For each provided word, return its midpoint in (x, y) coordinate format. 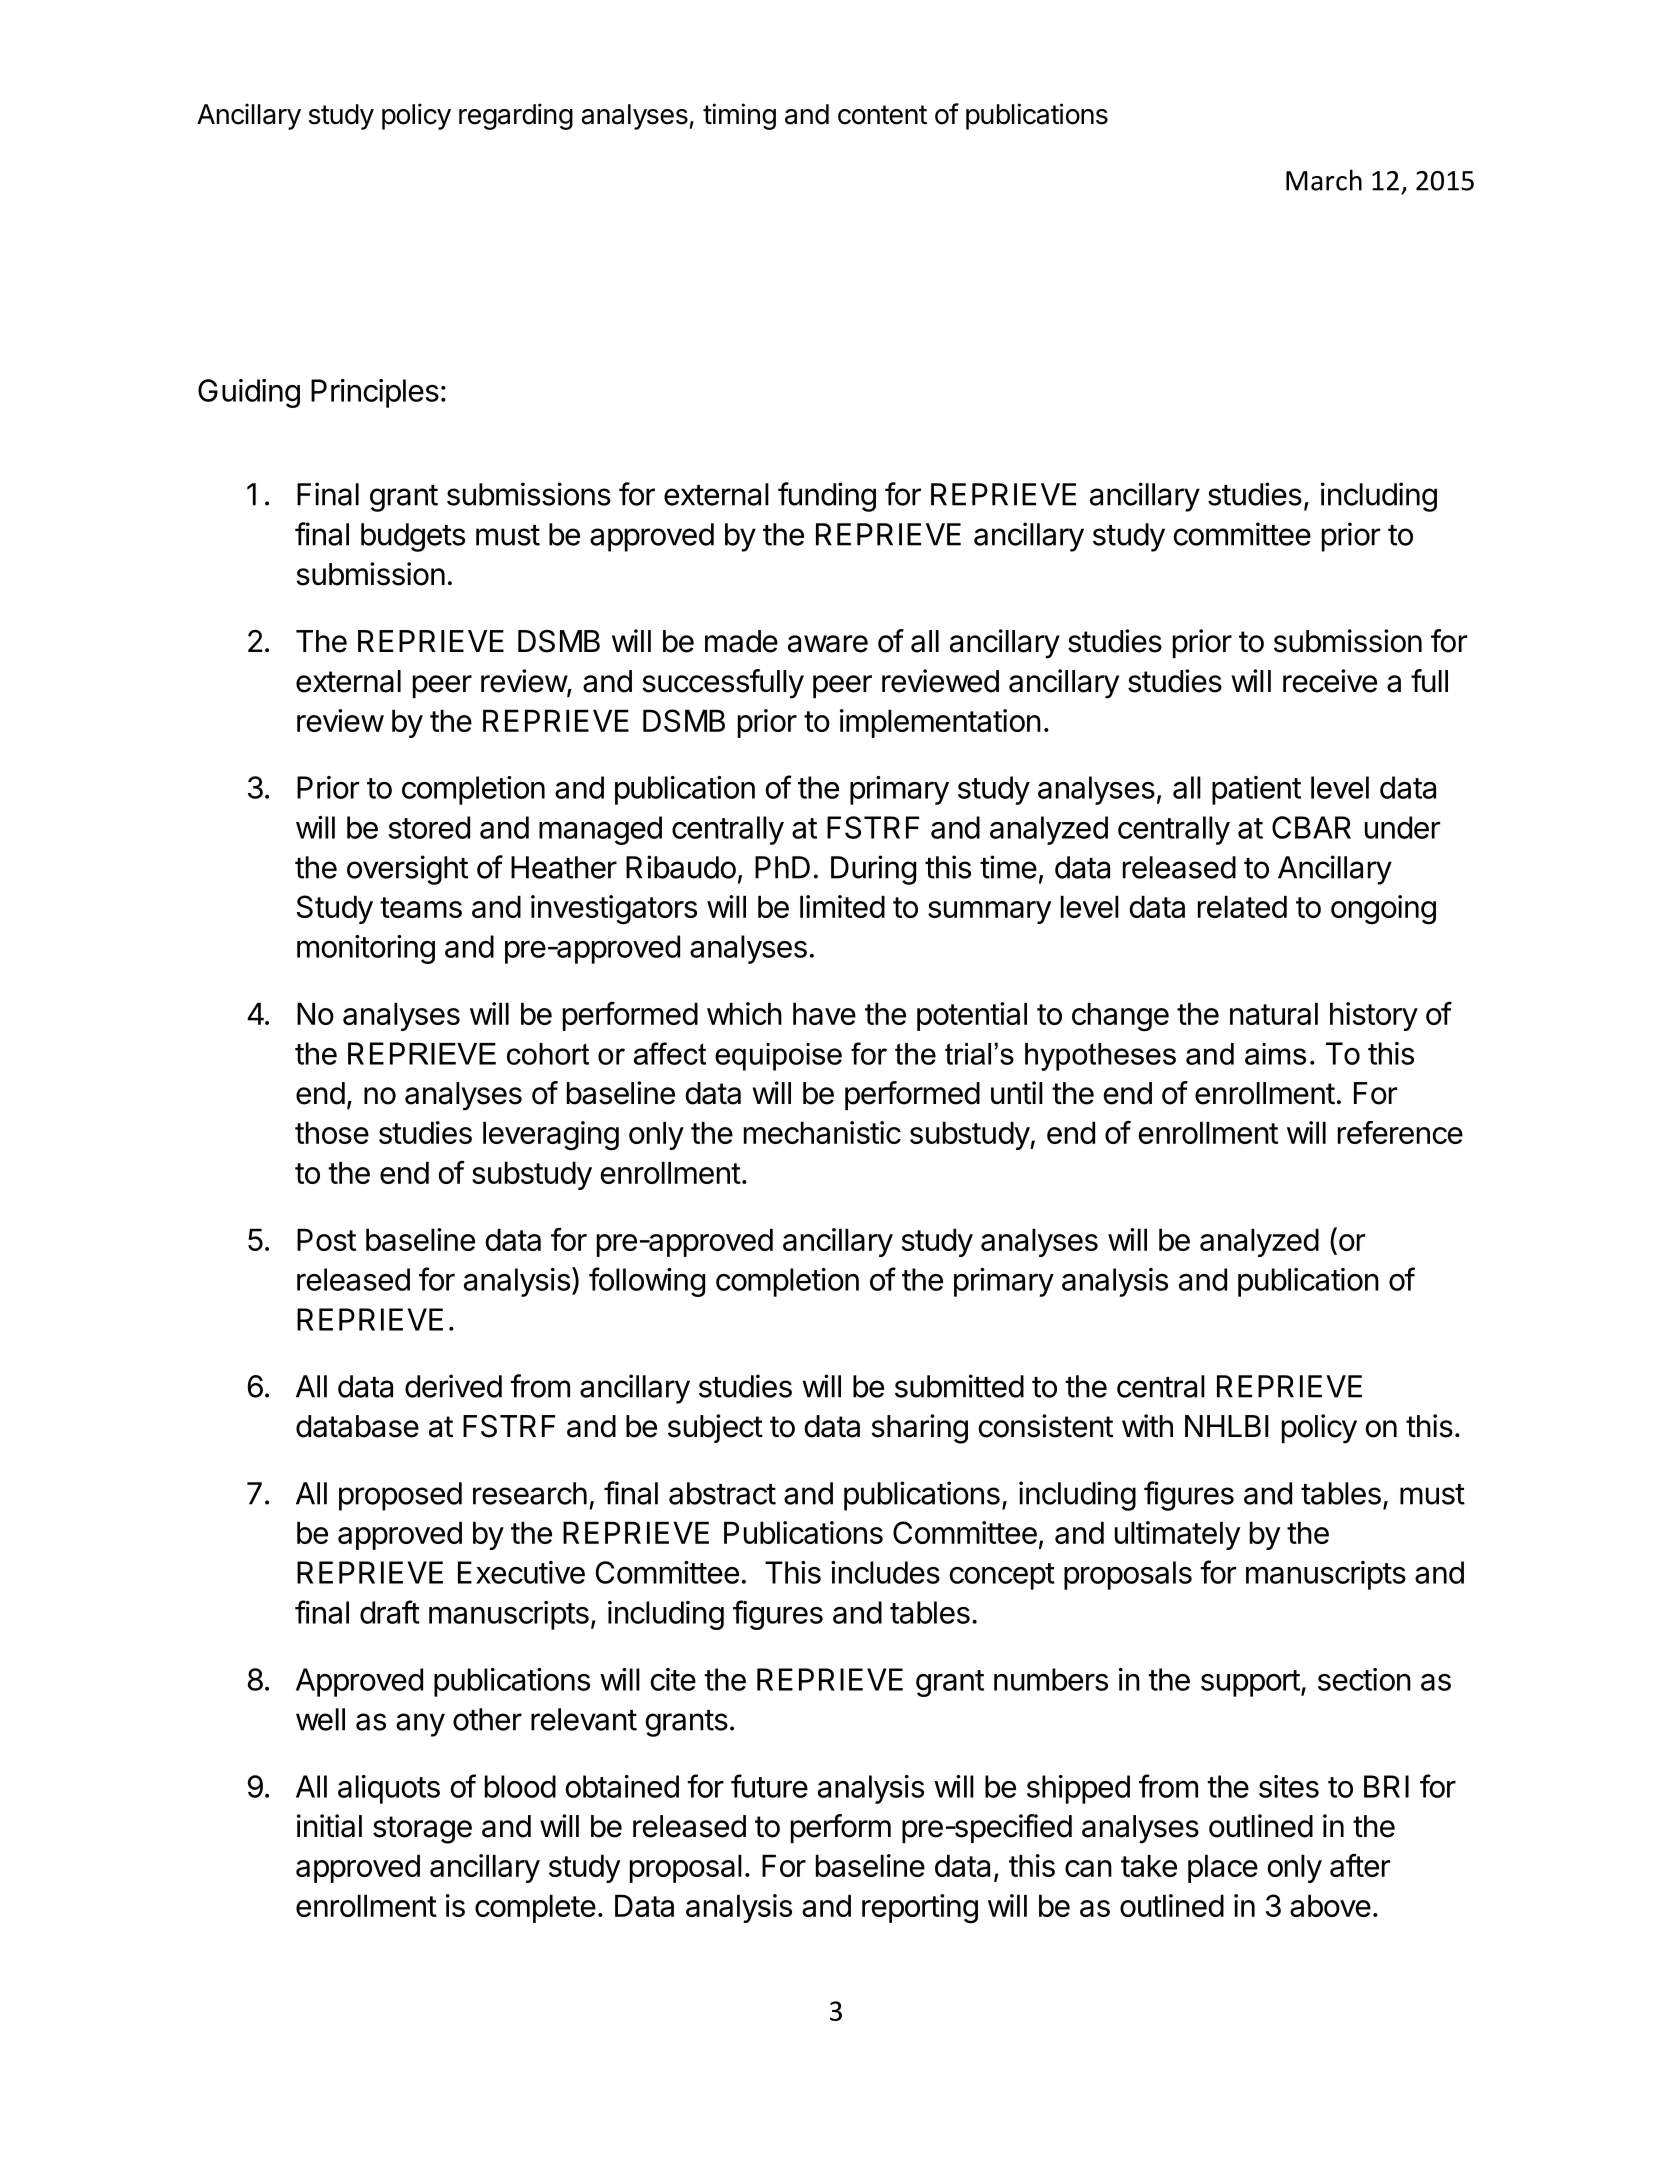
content (882, 115)
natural (1274, 1013)
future (769, 1786)
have (824, 1013)
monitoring (366, 949)
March (1324, 180)
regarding (516, 116)
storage (422, 1830)
